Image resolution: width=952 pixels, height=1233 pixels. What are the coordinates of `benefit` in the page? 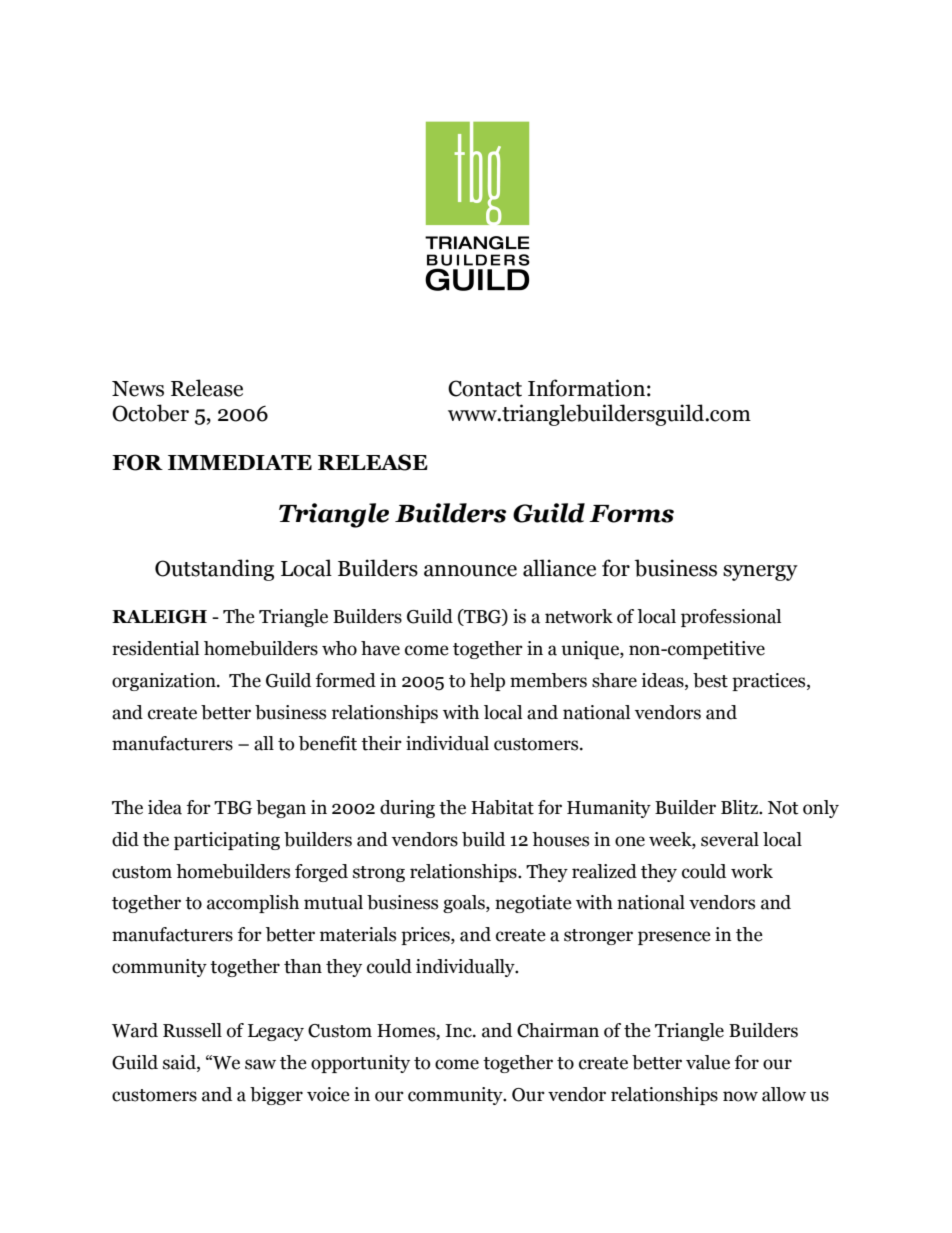 It's located at (328, 743).
